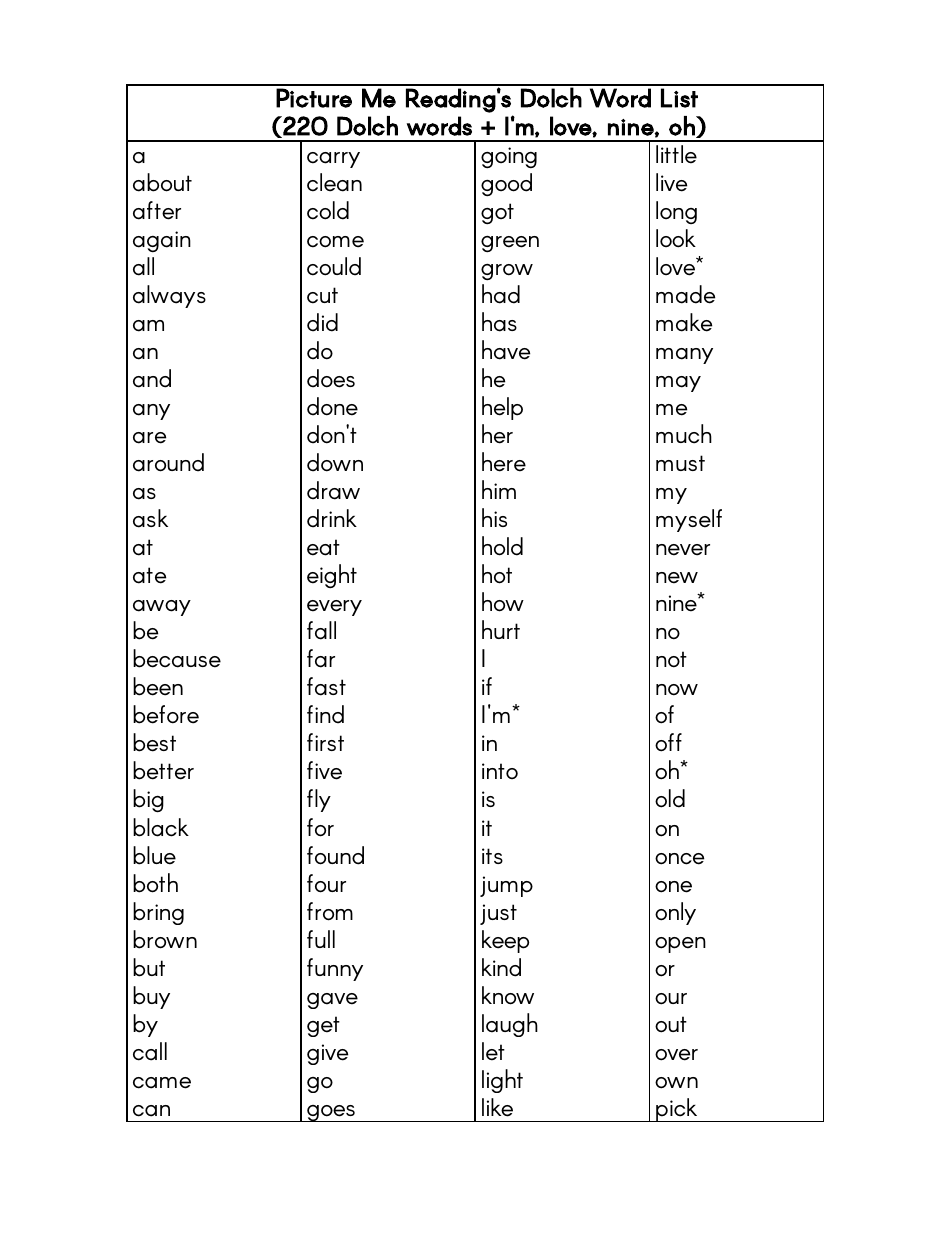 Image resolution: width=952 pixels, height=1233 pixels. I want to click on came, so click(162, 1083).
